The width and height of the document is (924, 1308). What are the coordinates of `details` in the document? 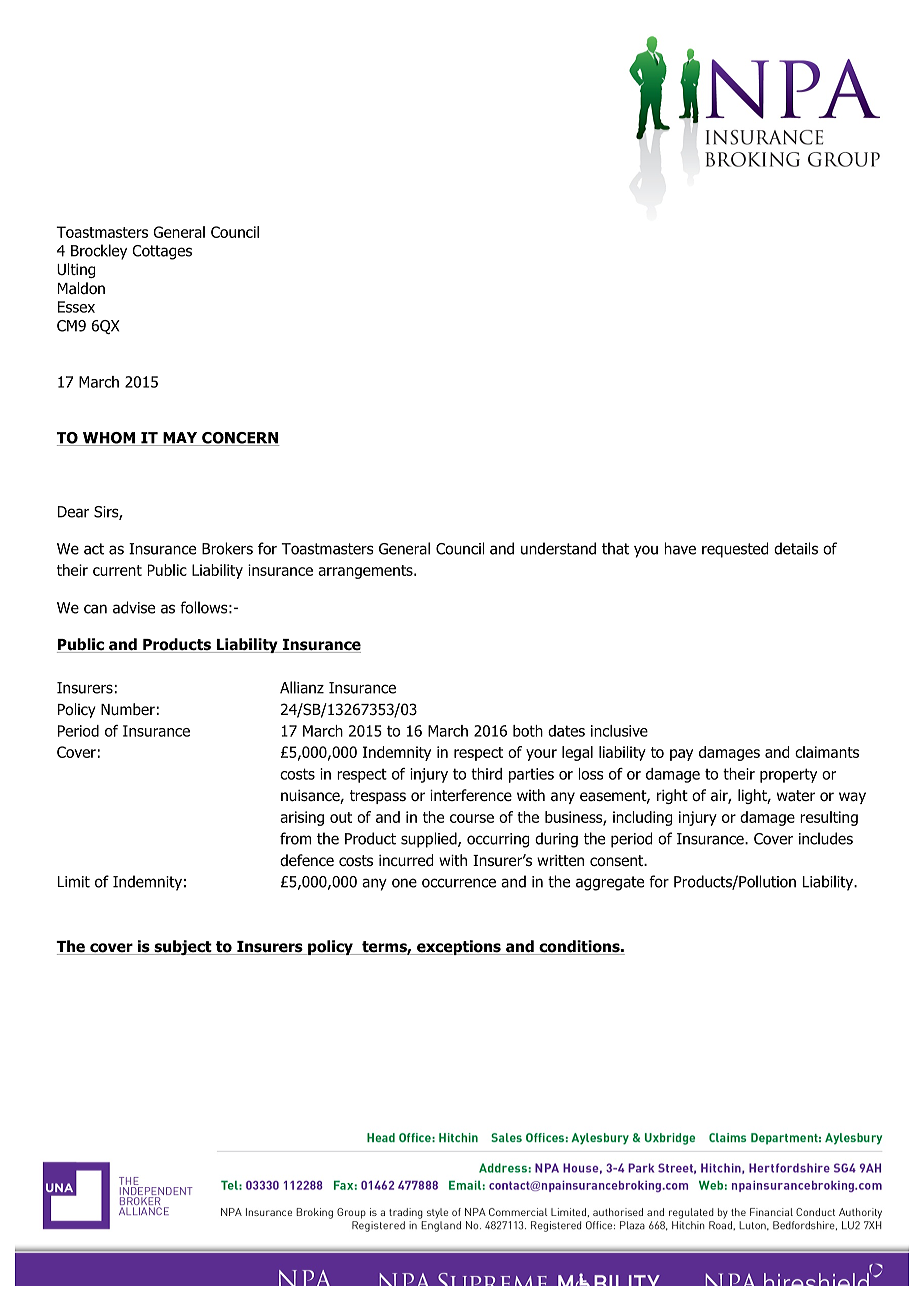 It's located at (796, 548).
